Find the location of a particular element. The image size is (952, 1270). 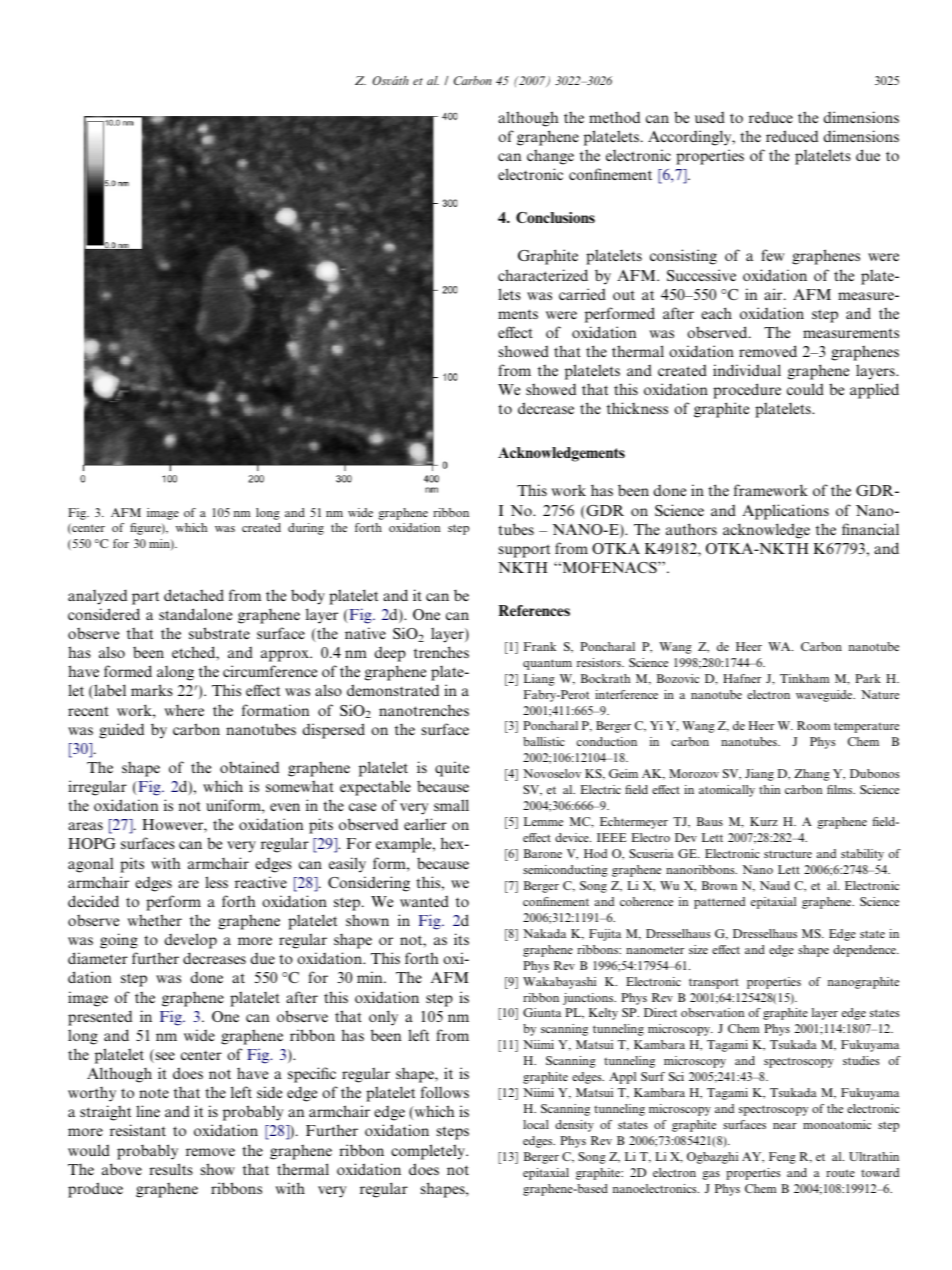

used is located at coordinates (710, 117).
